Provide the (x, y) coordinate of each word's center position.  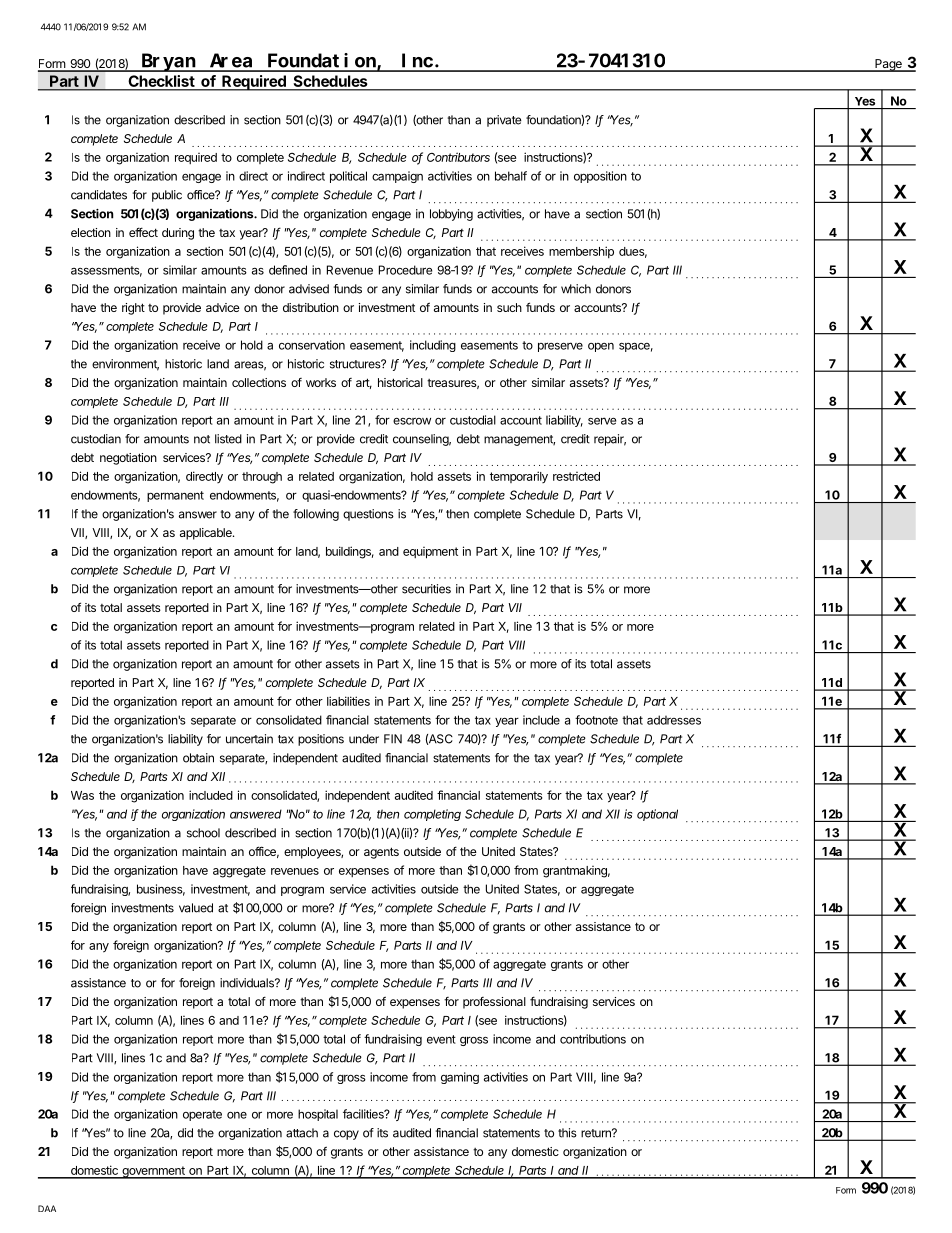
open (601, 347)
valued (196, 908)
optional (657, 815)
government (153, 1172)
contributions (593, 1039)
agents (381, 853)
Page (888, 65)
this (567, 1133)
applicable (207, 534)
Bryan (168, 63)
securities (426, 589)
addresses (674, 720)
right (133, 309)
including (433, 346)
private (504, 121)
